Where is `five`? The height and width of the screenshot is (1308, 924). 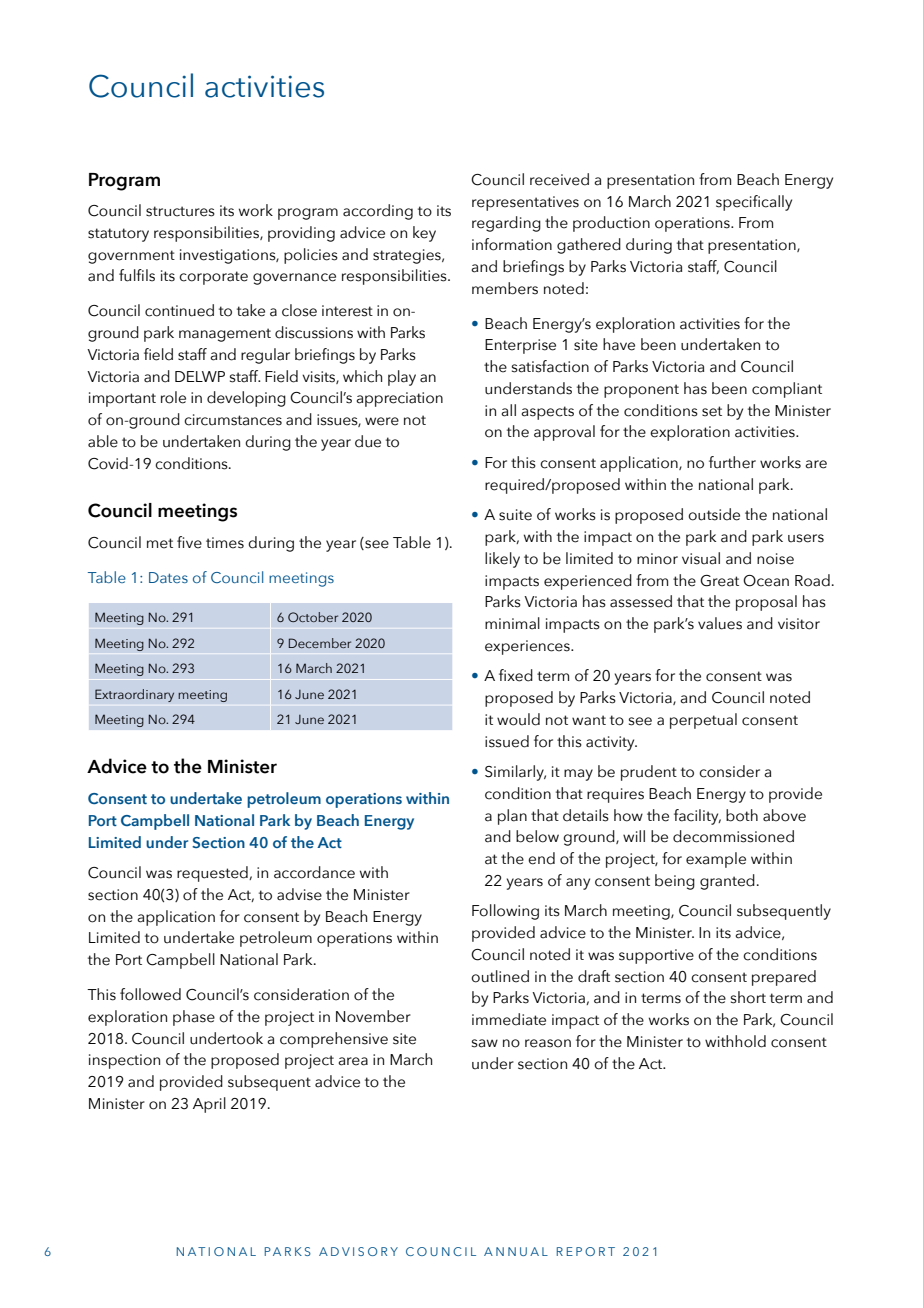
five is located at coordinates (189, 542).
